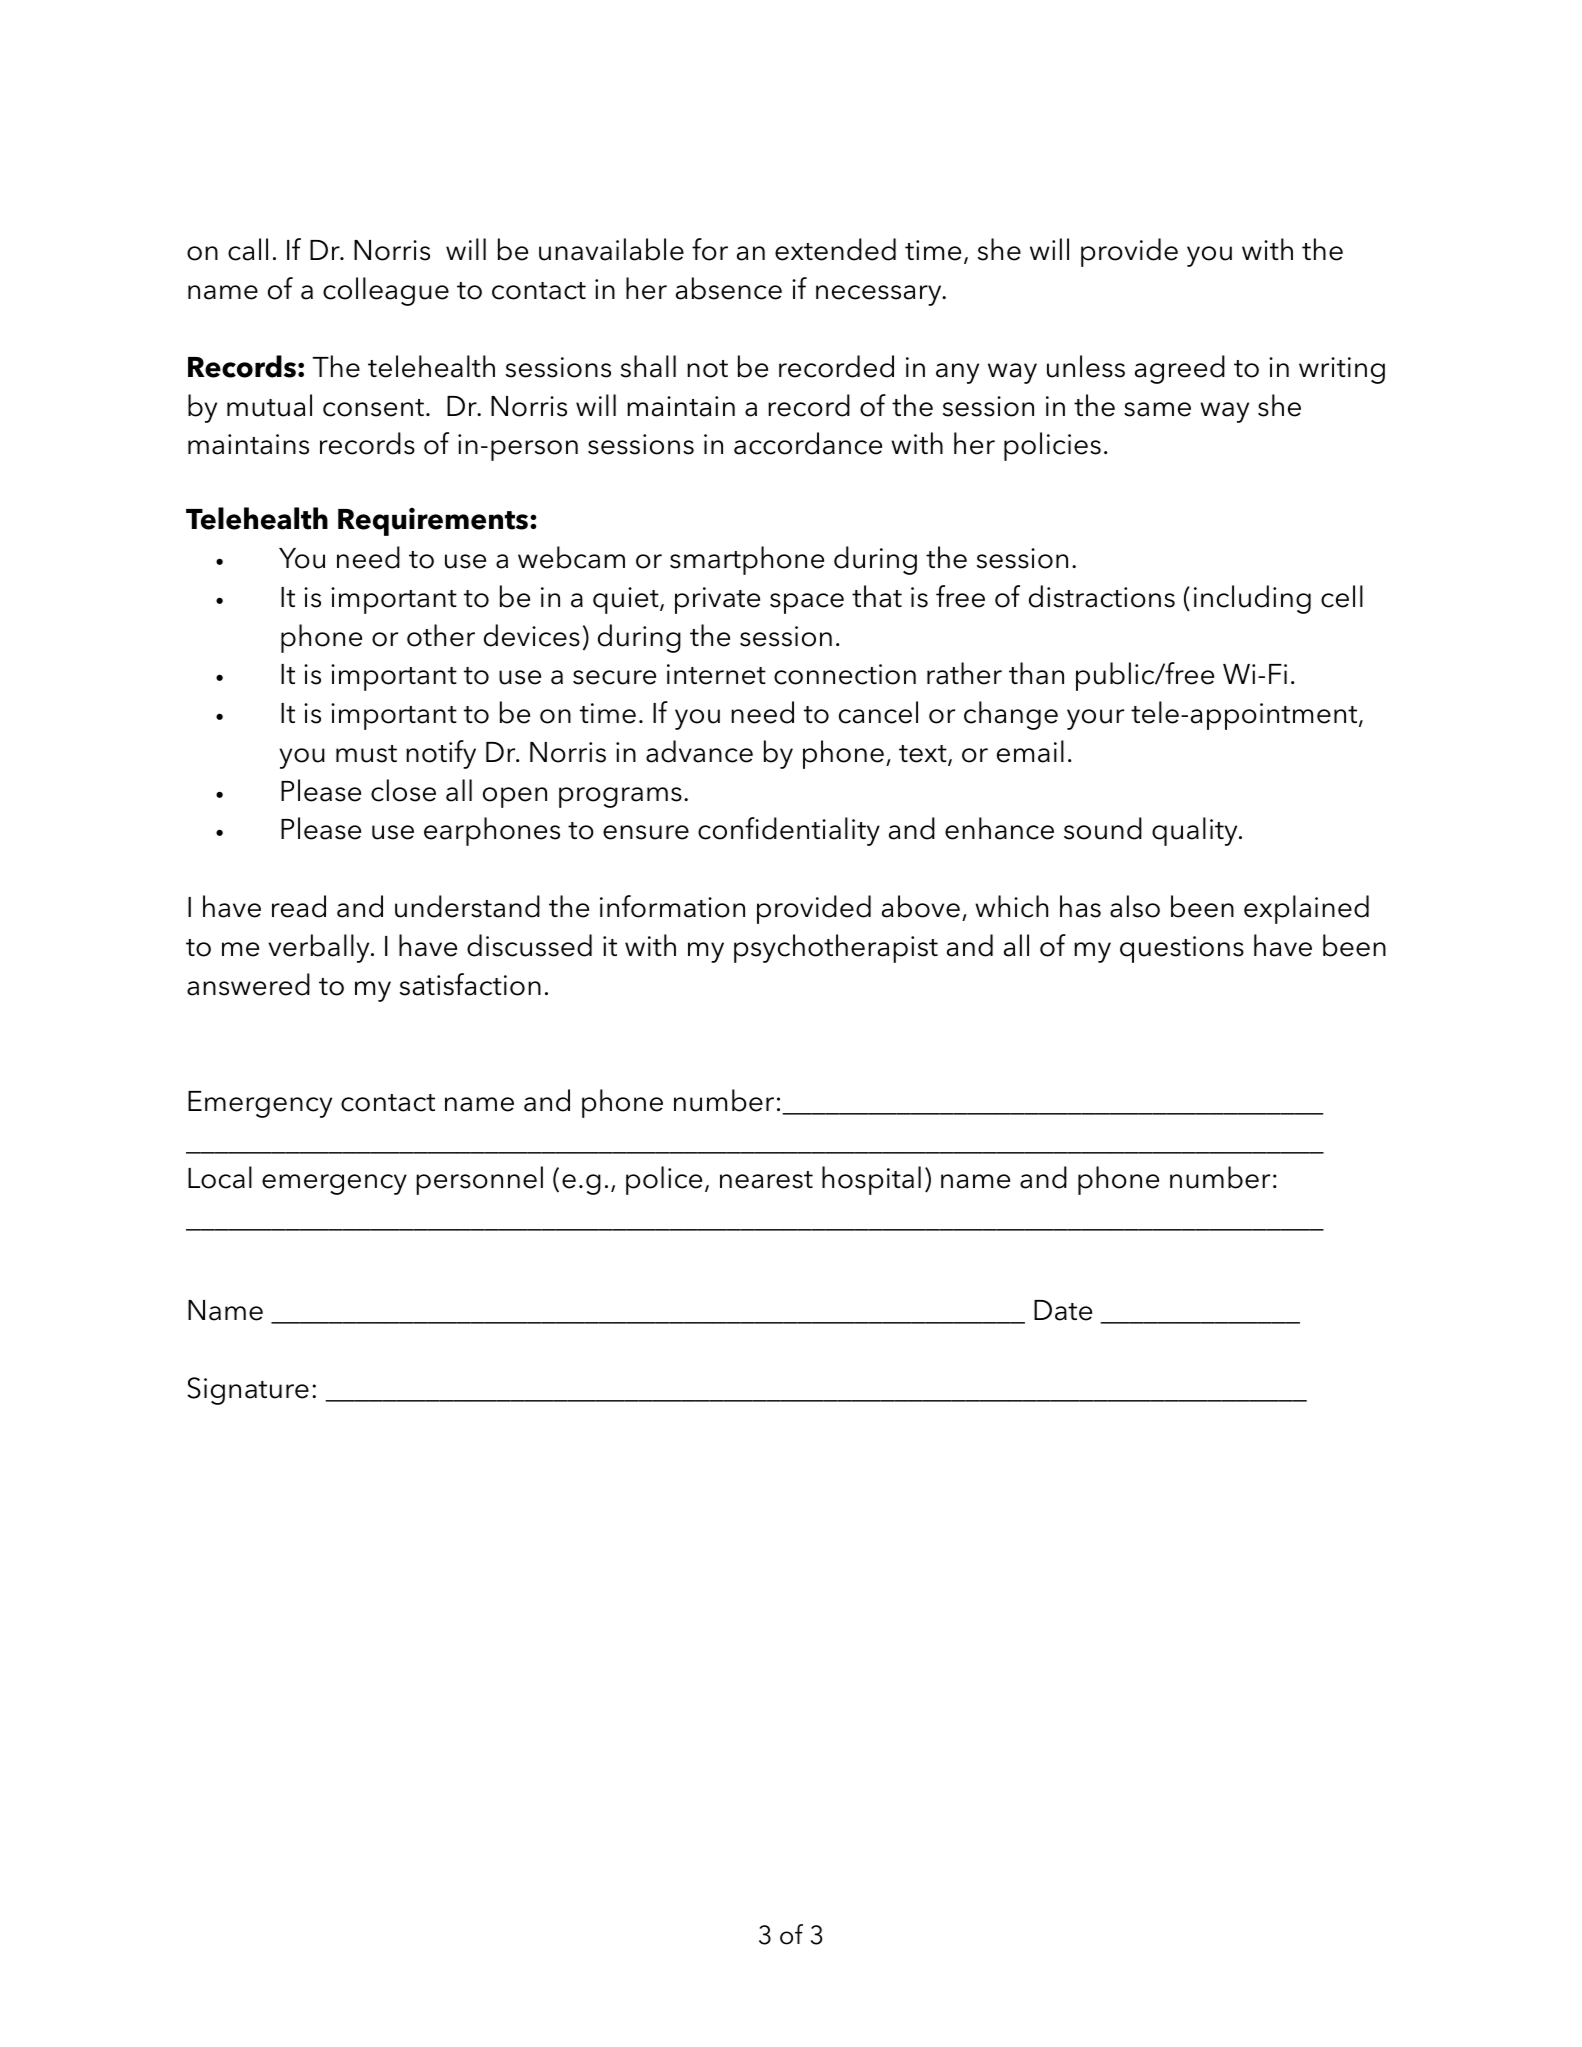 Image resolution: width=1582 pixels, height=2047 pixels. Describe the element at coordinates (403, 790) in the screenshot. I see `close` at that location.
